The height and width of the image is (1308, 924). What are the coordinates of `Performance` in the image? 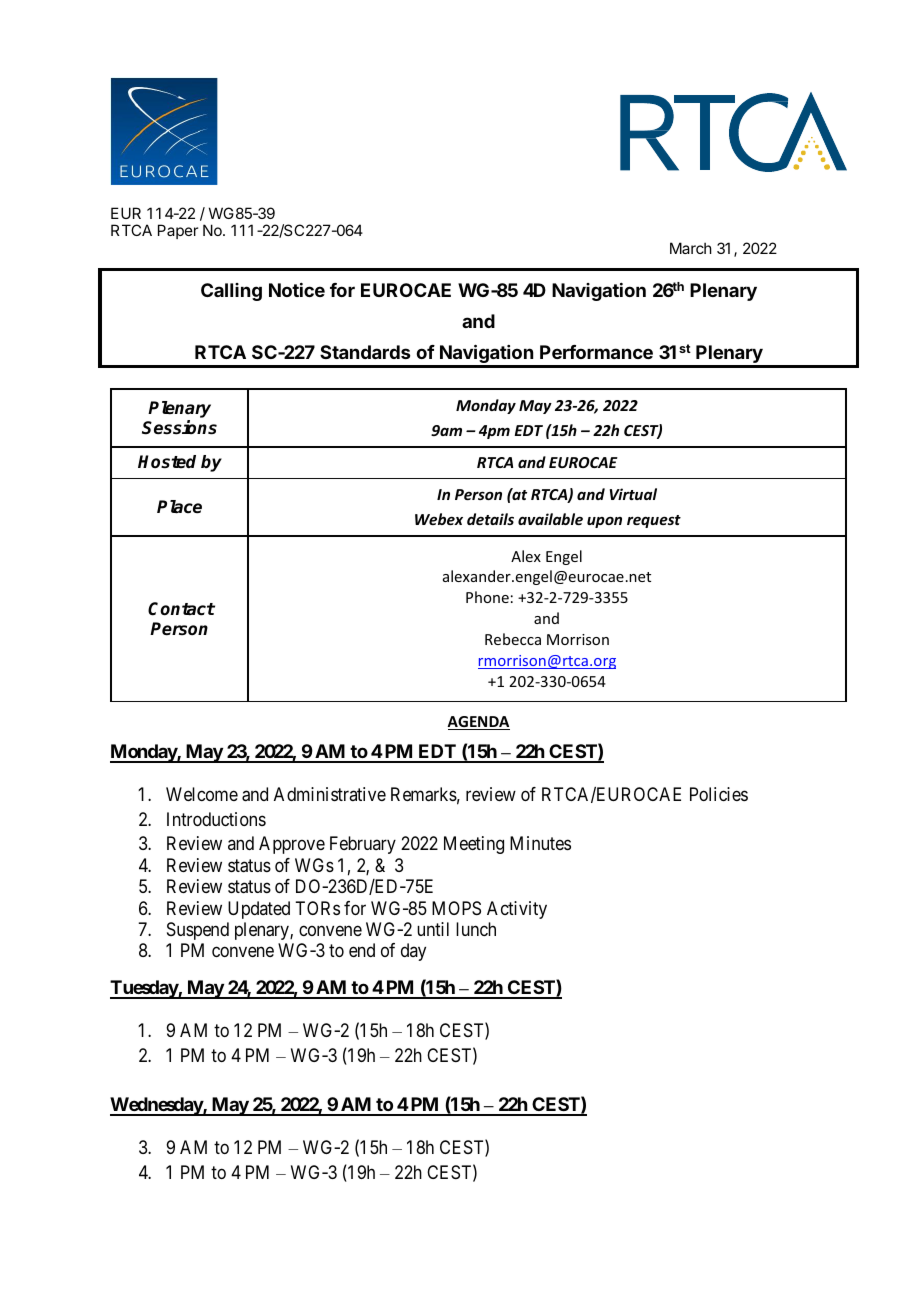 It's located at (596, 352).
